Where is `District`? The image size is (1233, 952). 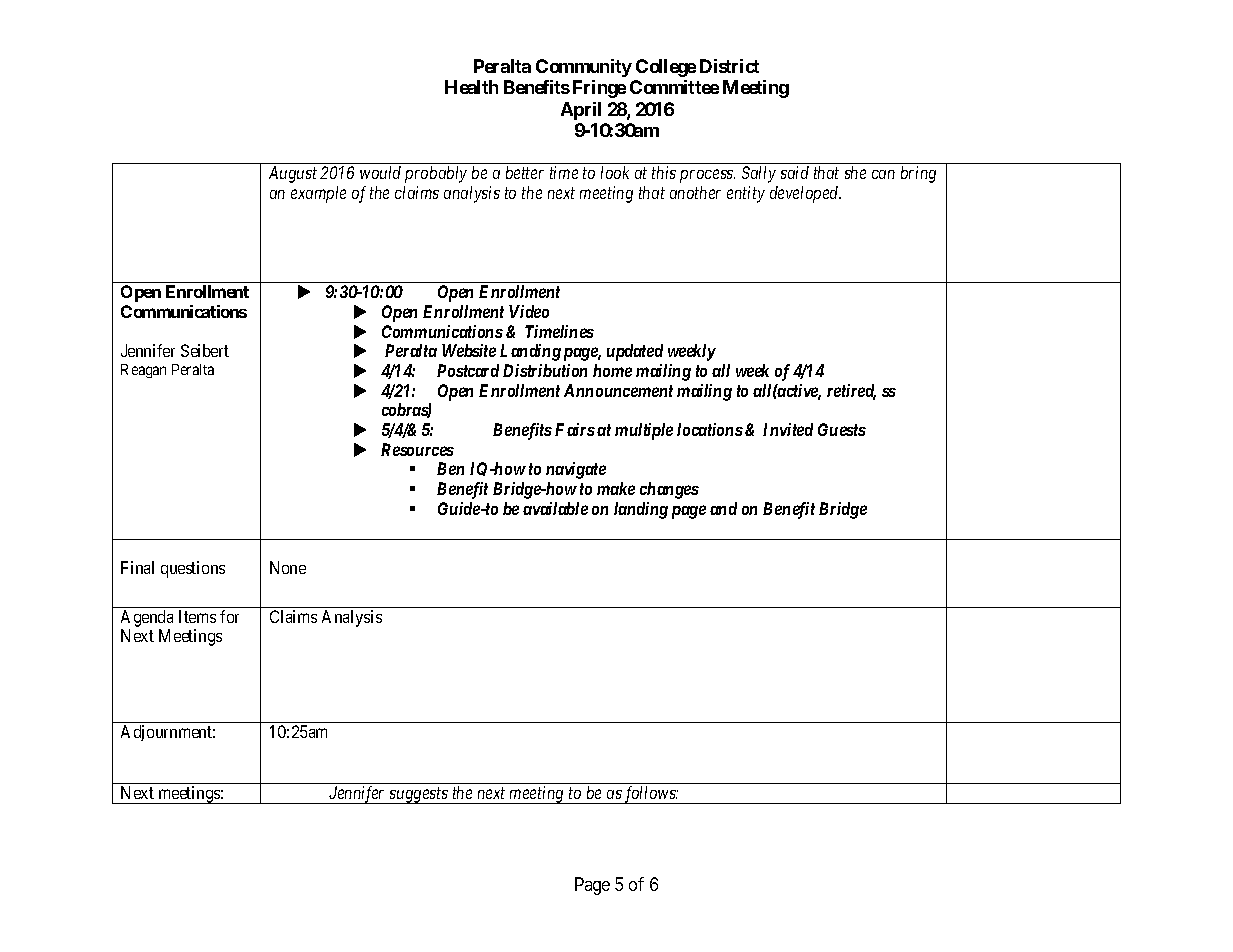 District is located at coordinates (729, 66).
